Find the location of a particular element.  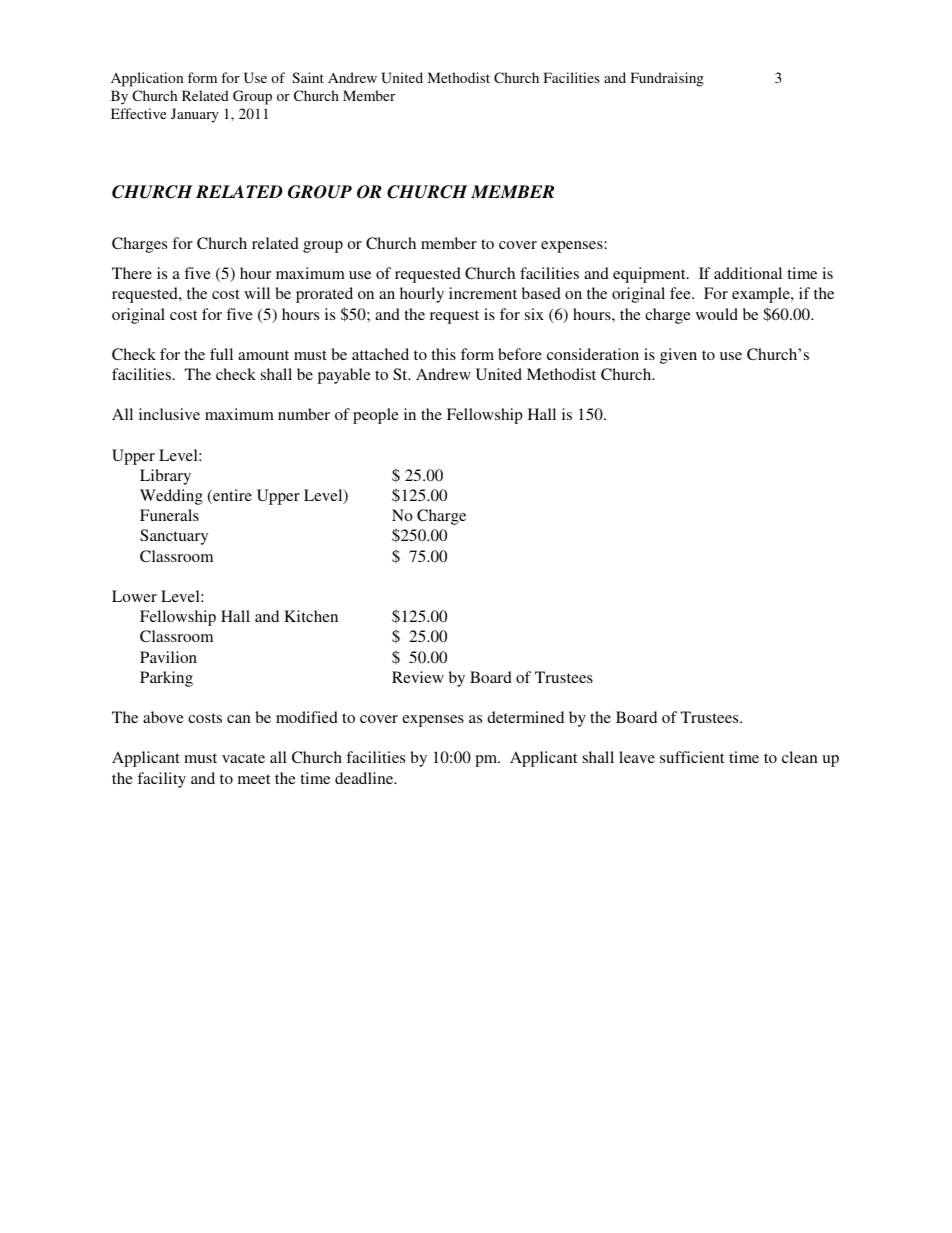

Sanctuary is located at coordinates (174, 537).
